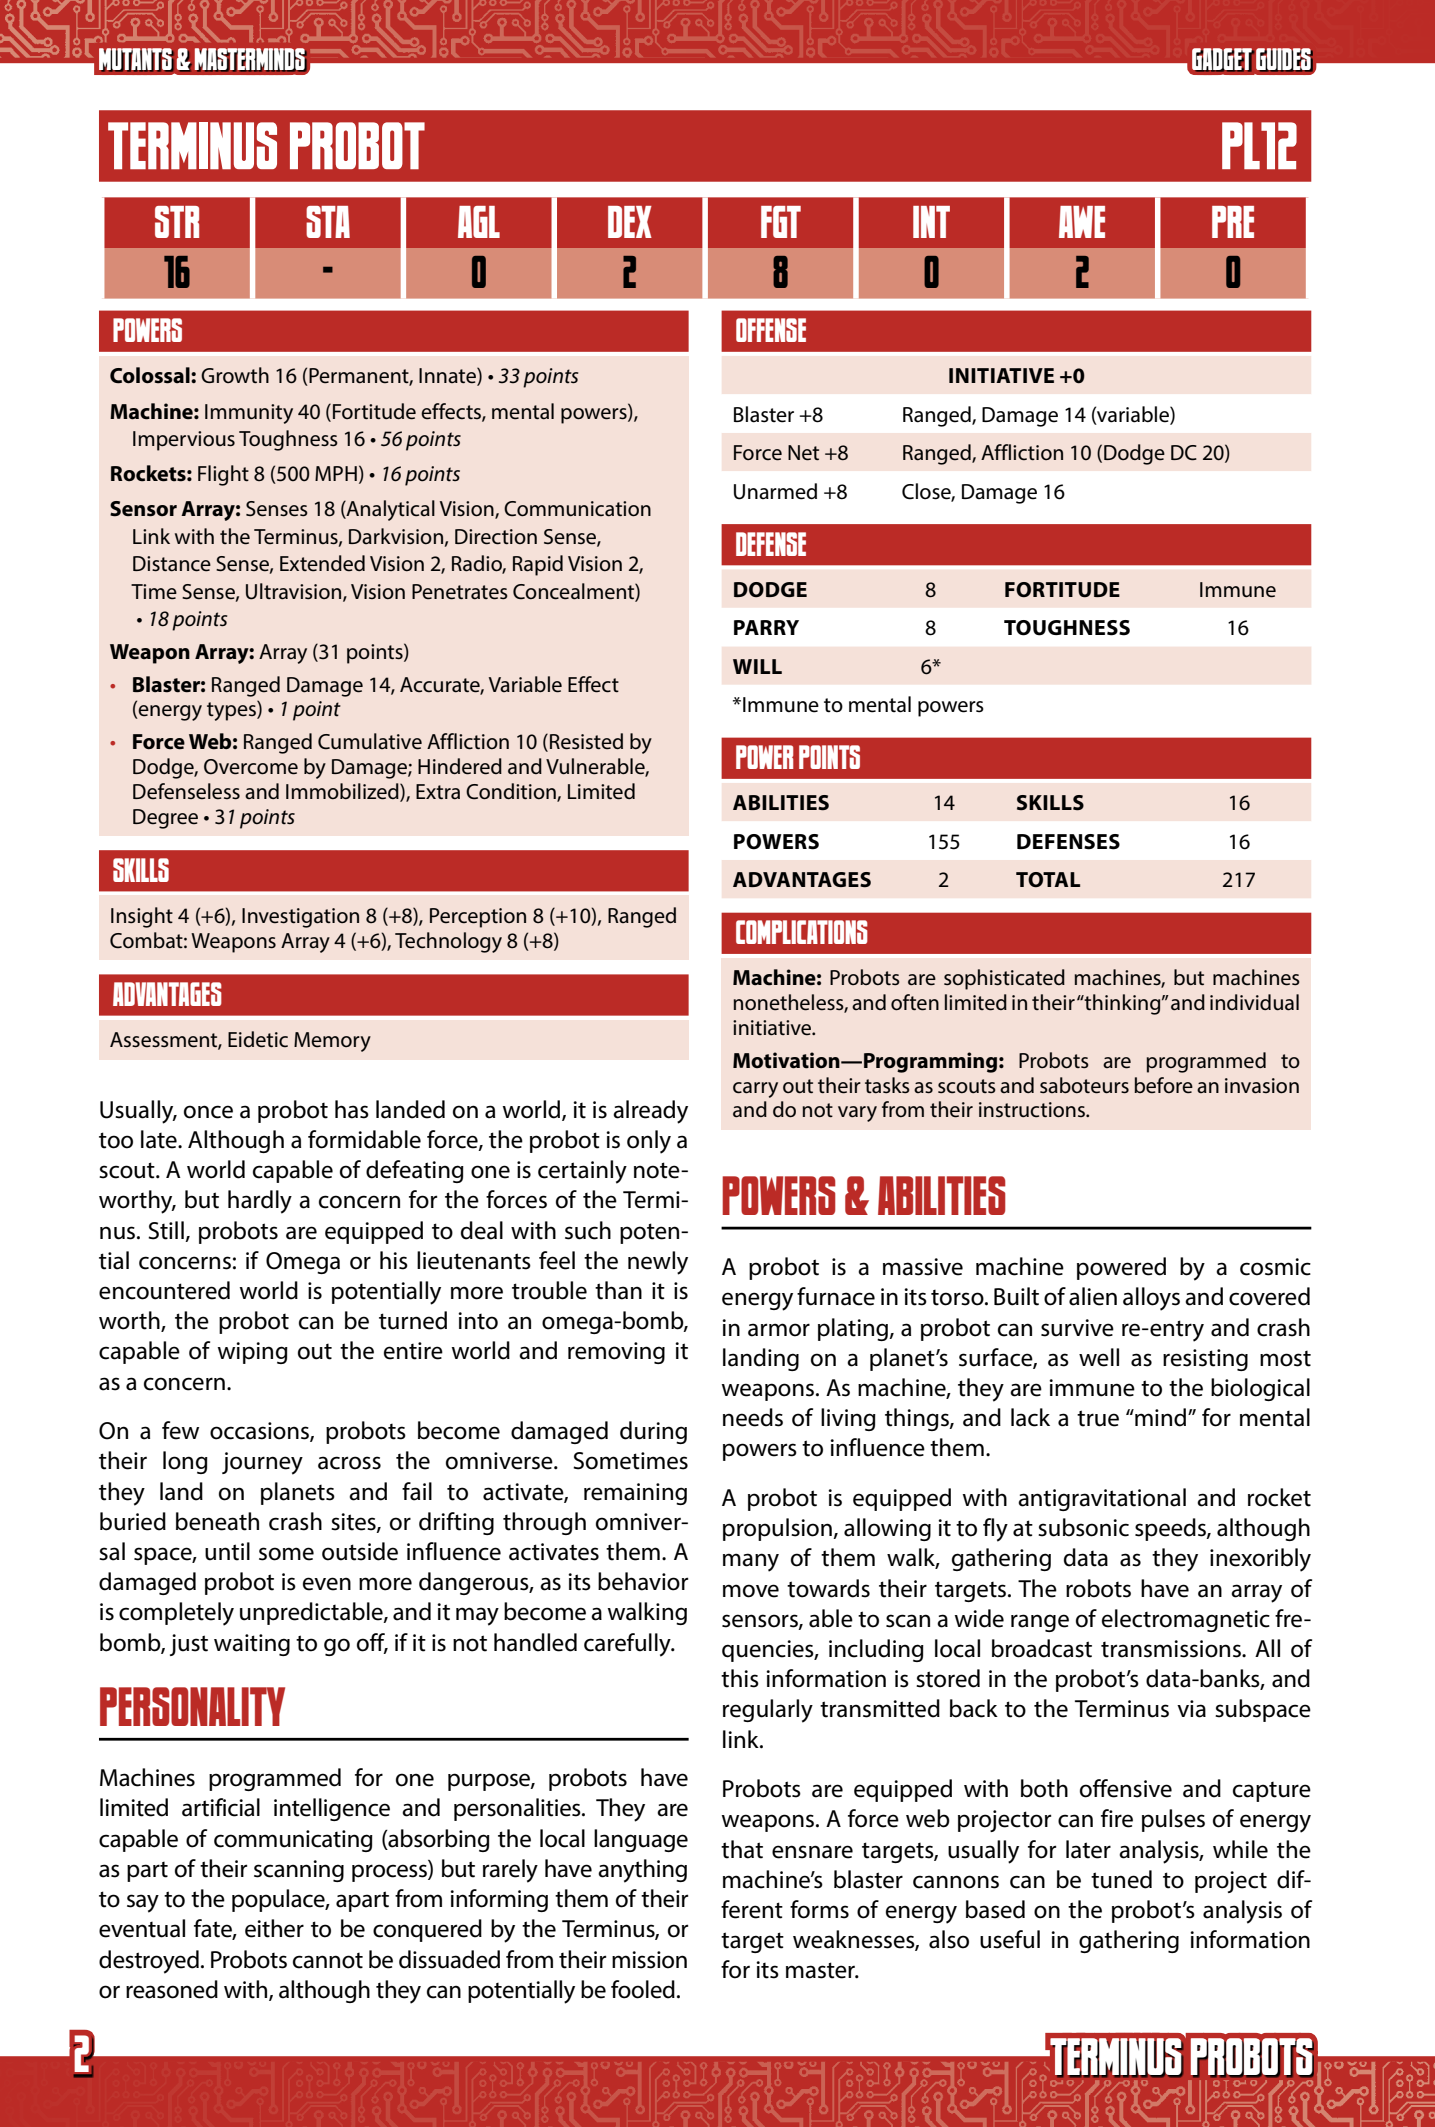 The image size is (1435, 2127). What do you see at coordinates (779, 1330) in the screenshot?
I see `armor` at bounding box center [779, 1330].
